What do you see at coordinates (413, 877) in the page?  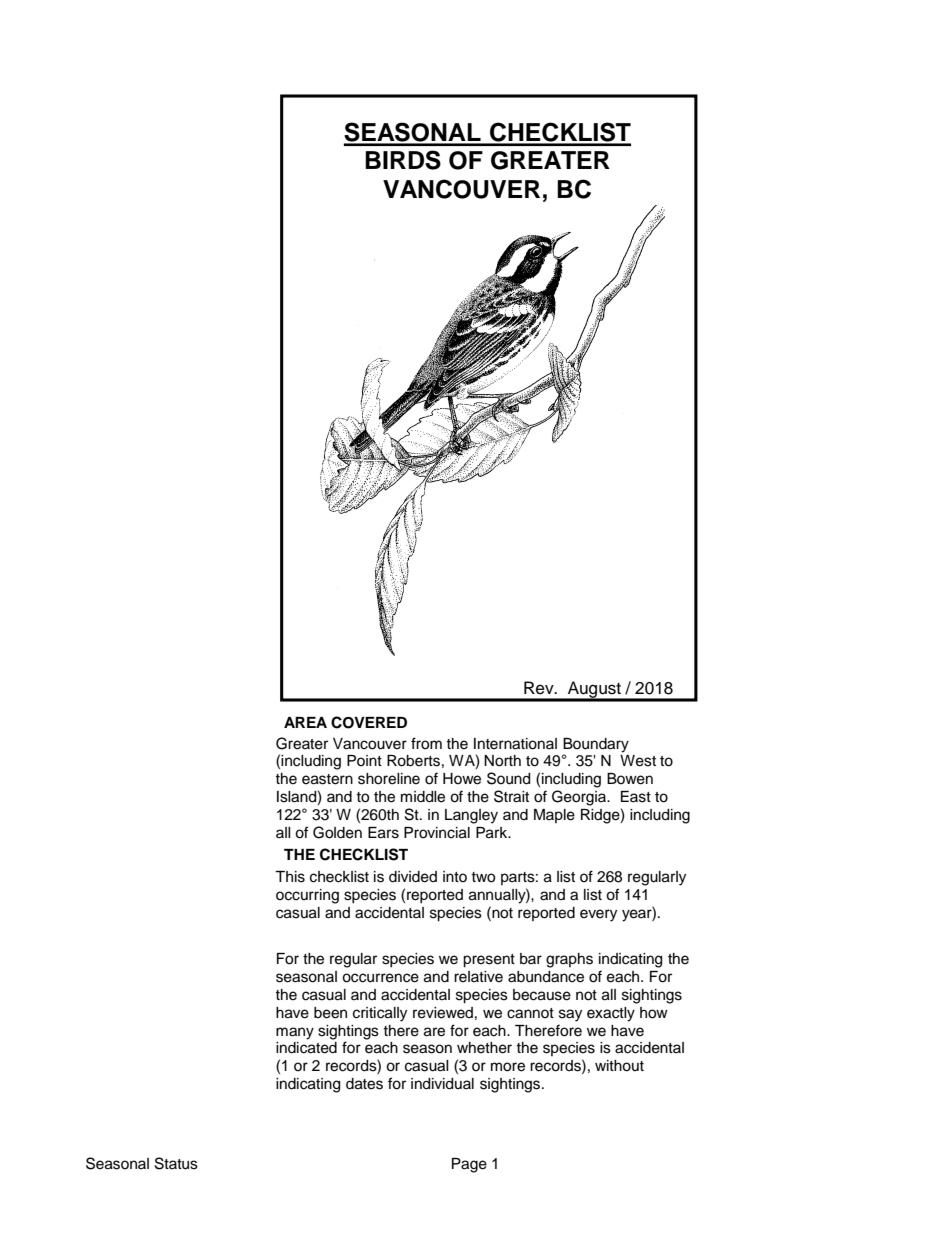 I see `divided` at bounding box center [413, 877].
